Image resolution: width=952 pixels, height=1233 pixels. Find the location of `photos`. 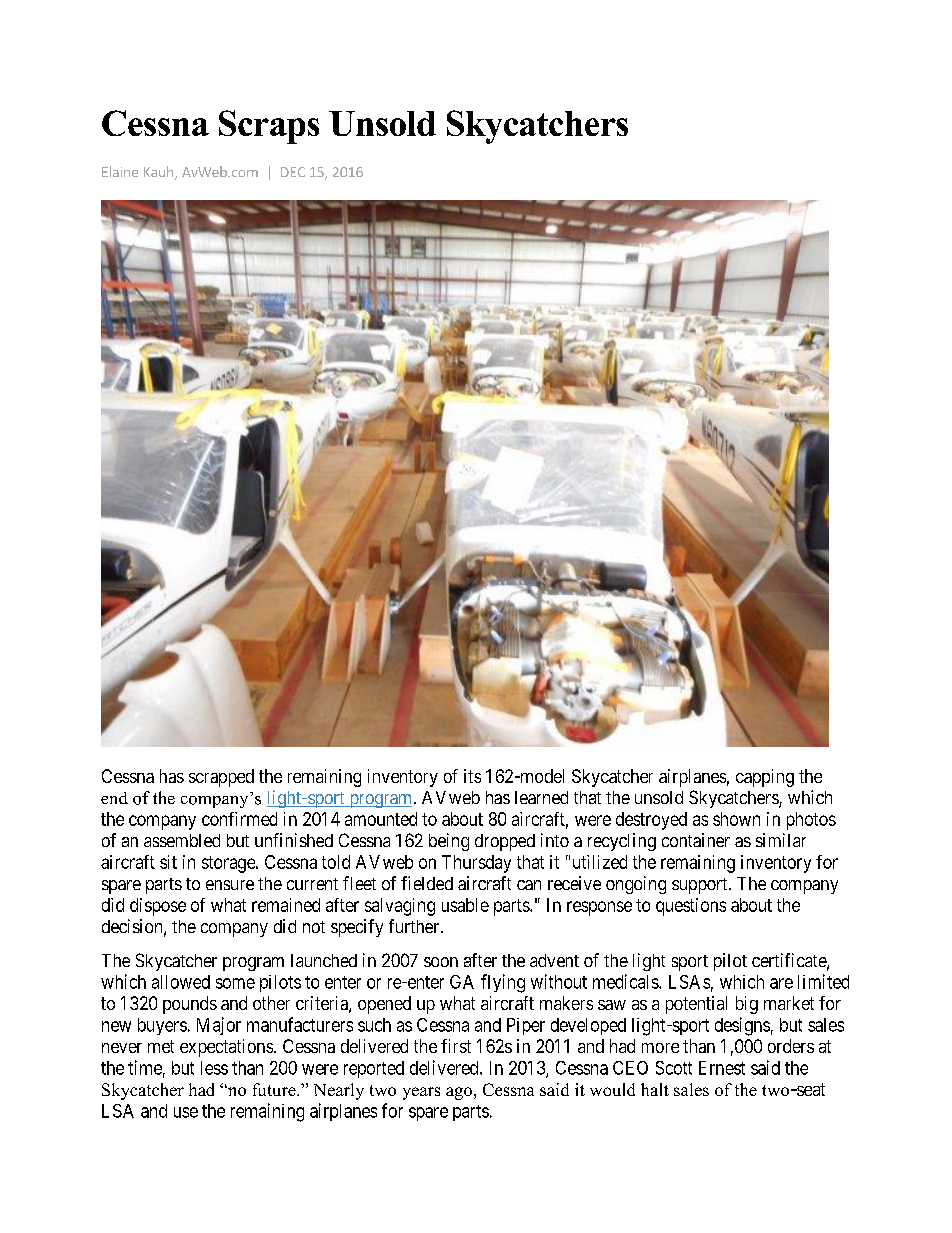

photos is located at coordinates (811, 821).
